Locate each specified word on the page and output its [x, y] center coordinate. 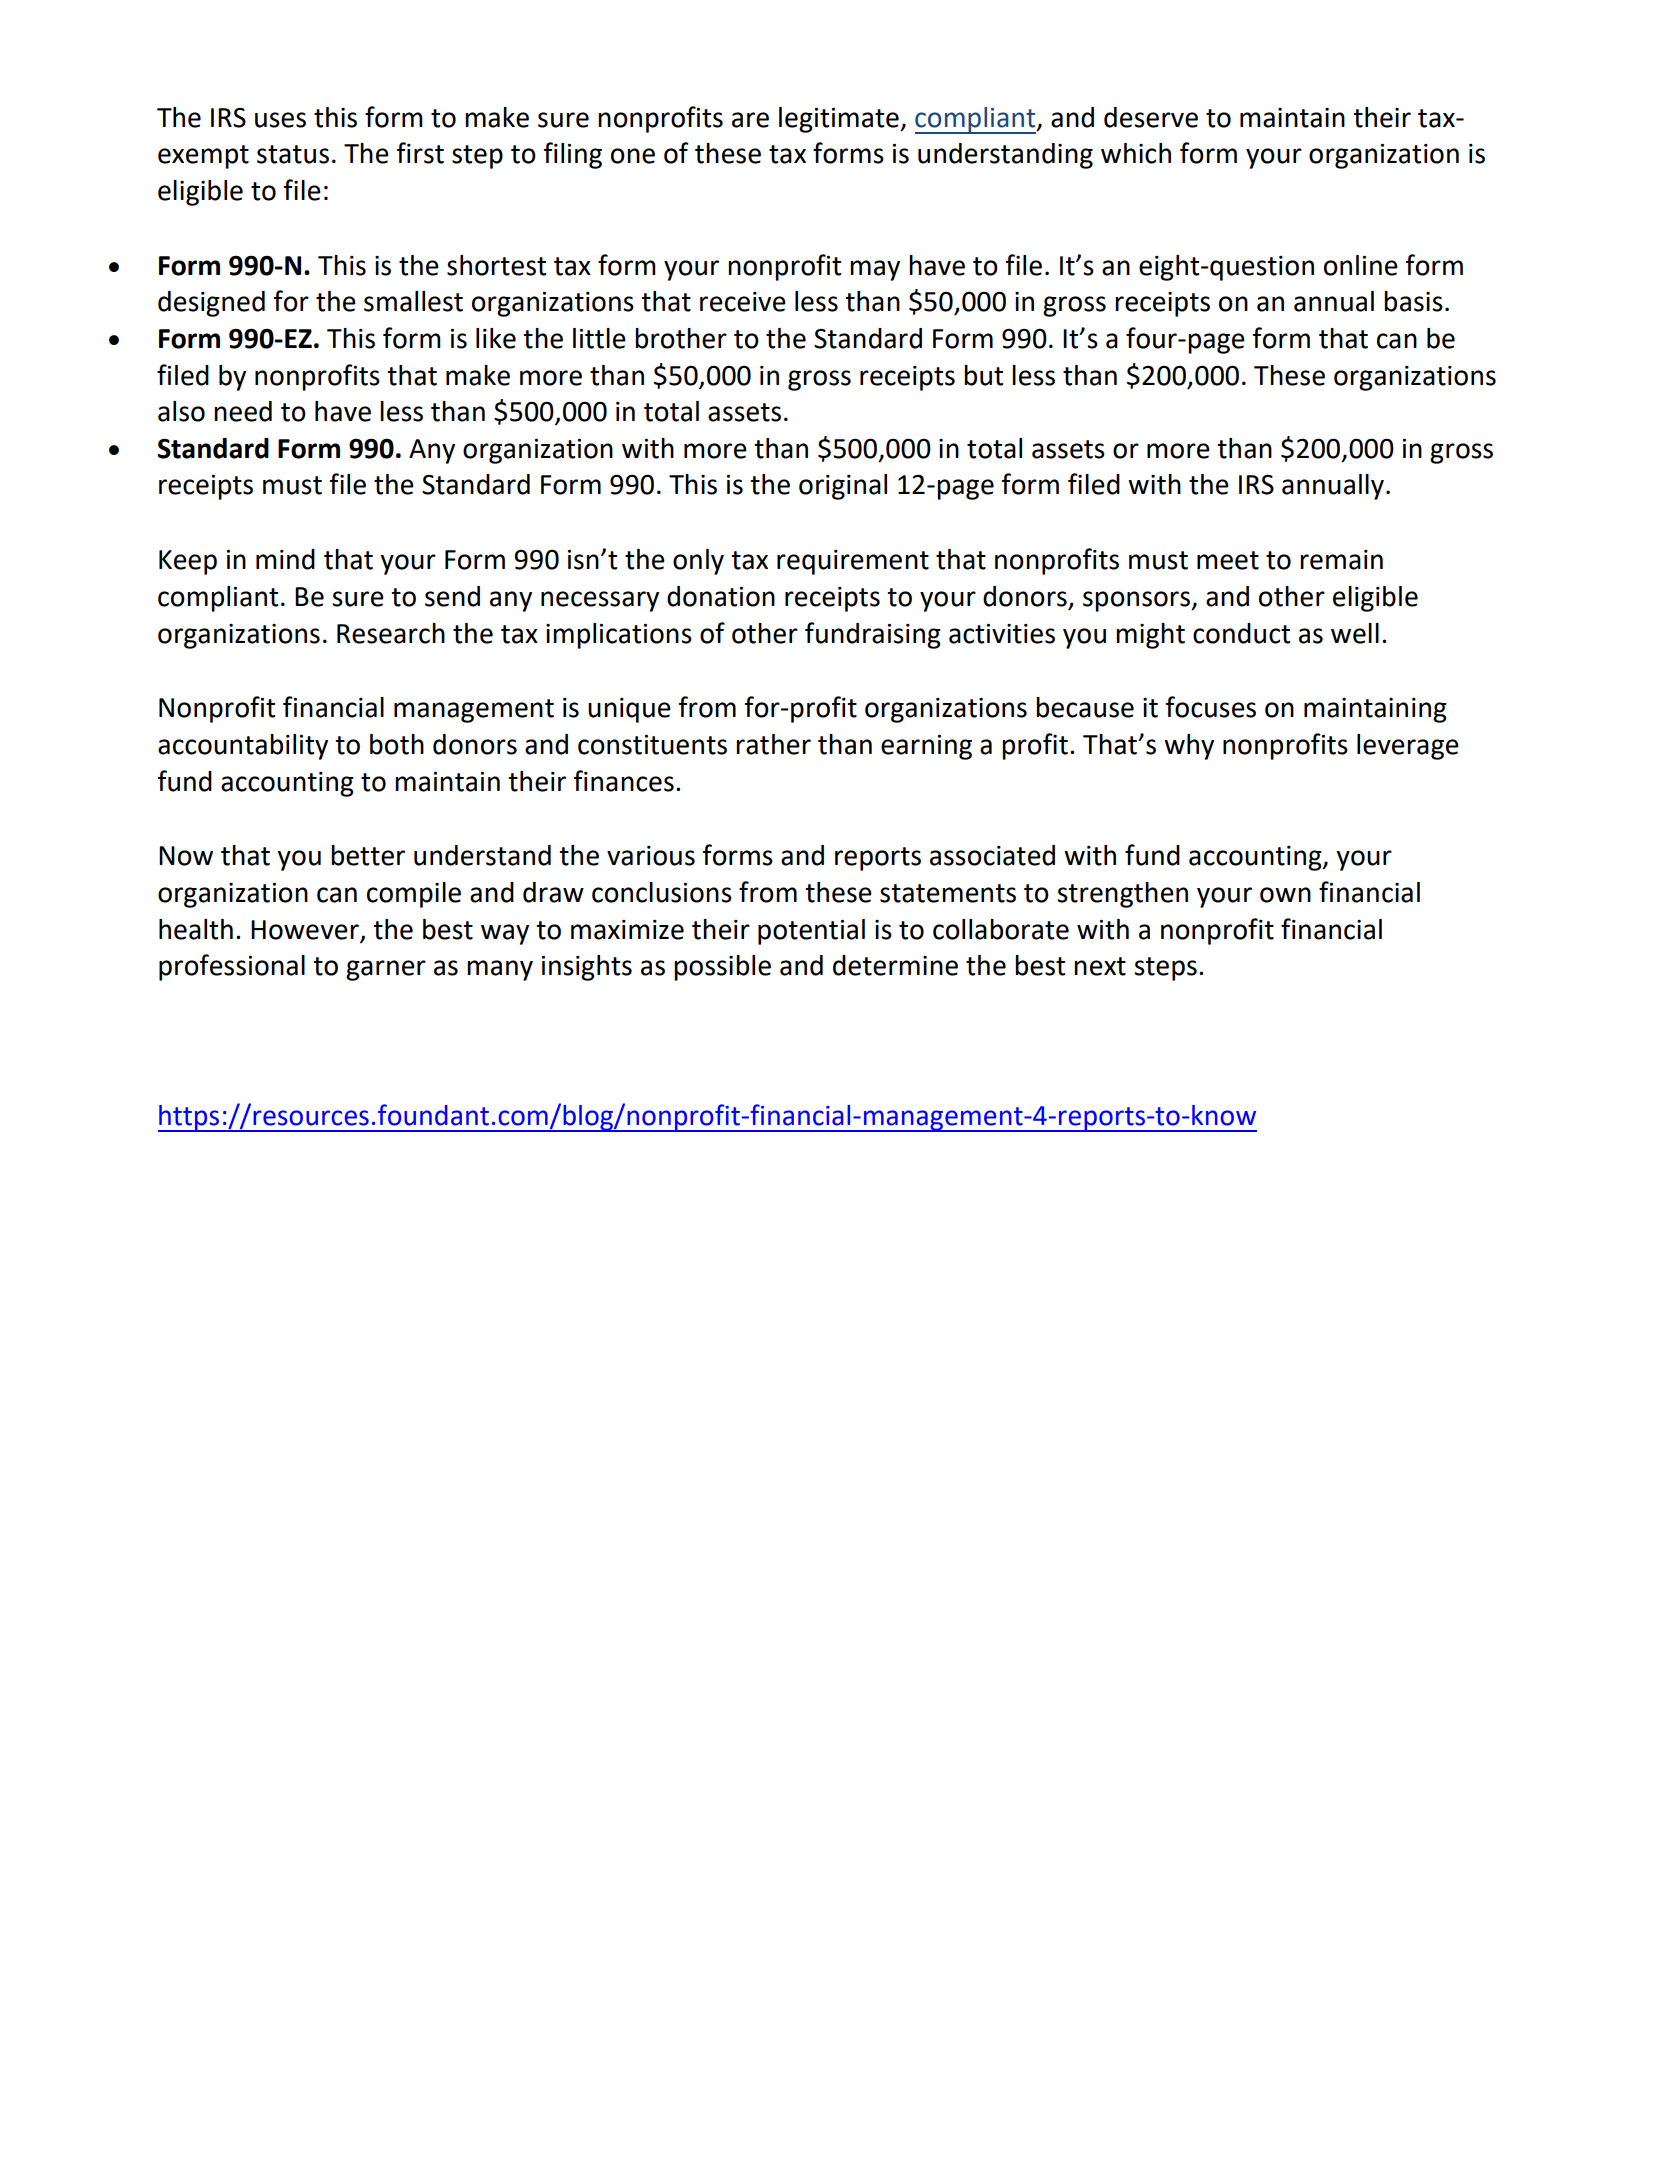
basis [1413, 301]
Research [391, 633]
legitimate [840, 120]
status [293, 154]
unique [629, 710]
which [1136, 153]
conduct [1241, 633]
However [305, 930]
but [983, 375]
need [243, 411]
